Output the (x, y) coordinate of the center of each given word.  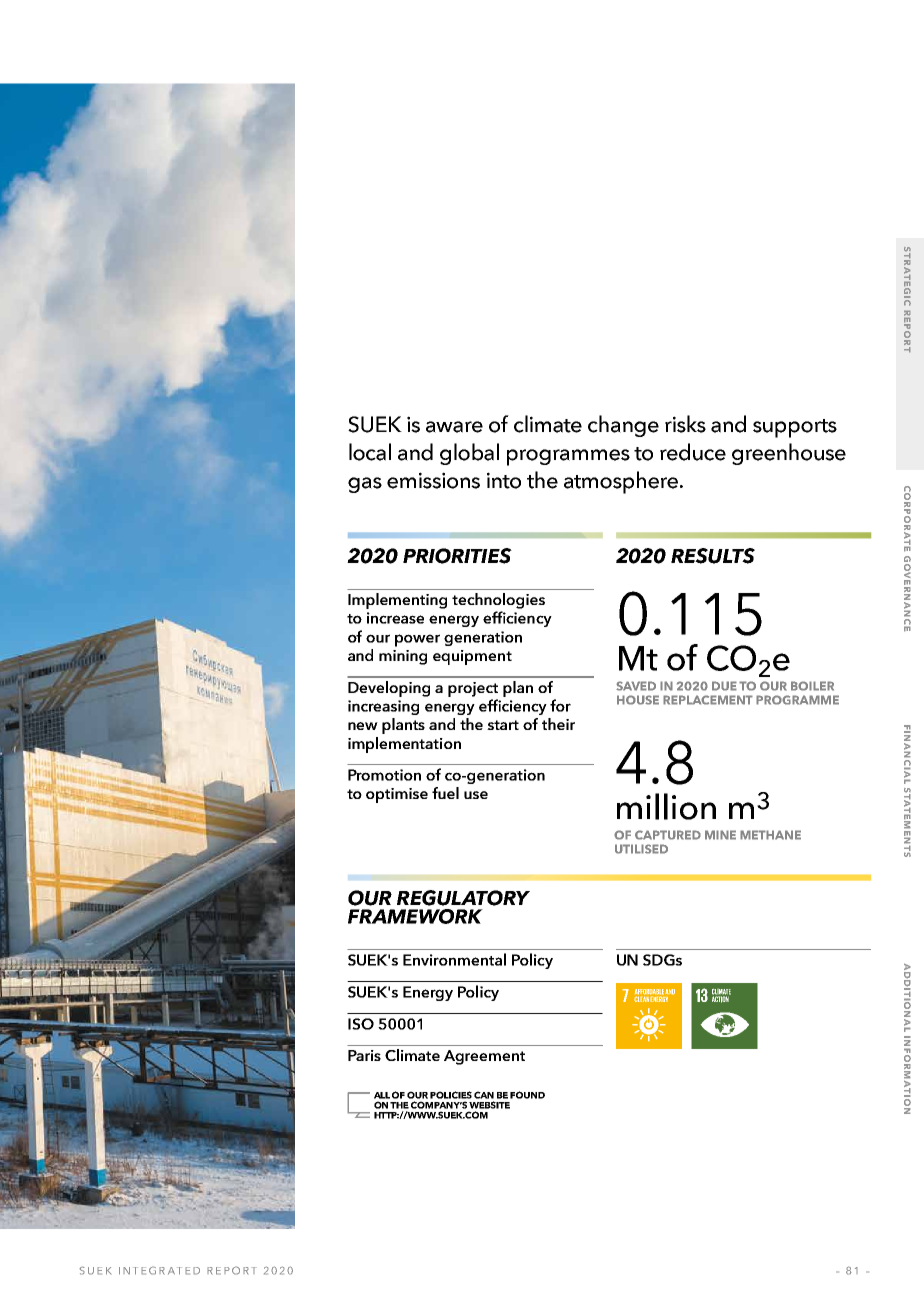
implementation (404, 745)
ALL (382, 1095)
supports (795, 428)
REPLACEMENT (708, 700)
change (623, 426)
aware (454, 427)
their (558, 724)
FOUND (527, 1095)
